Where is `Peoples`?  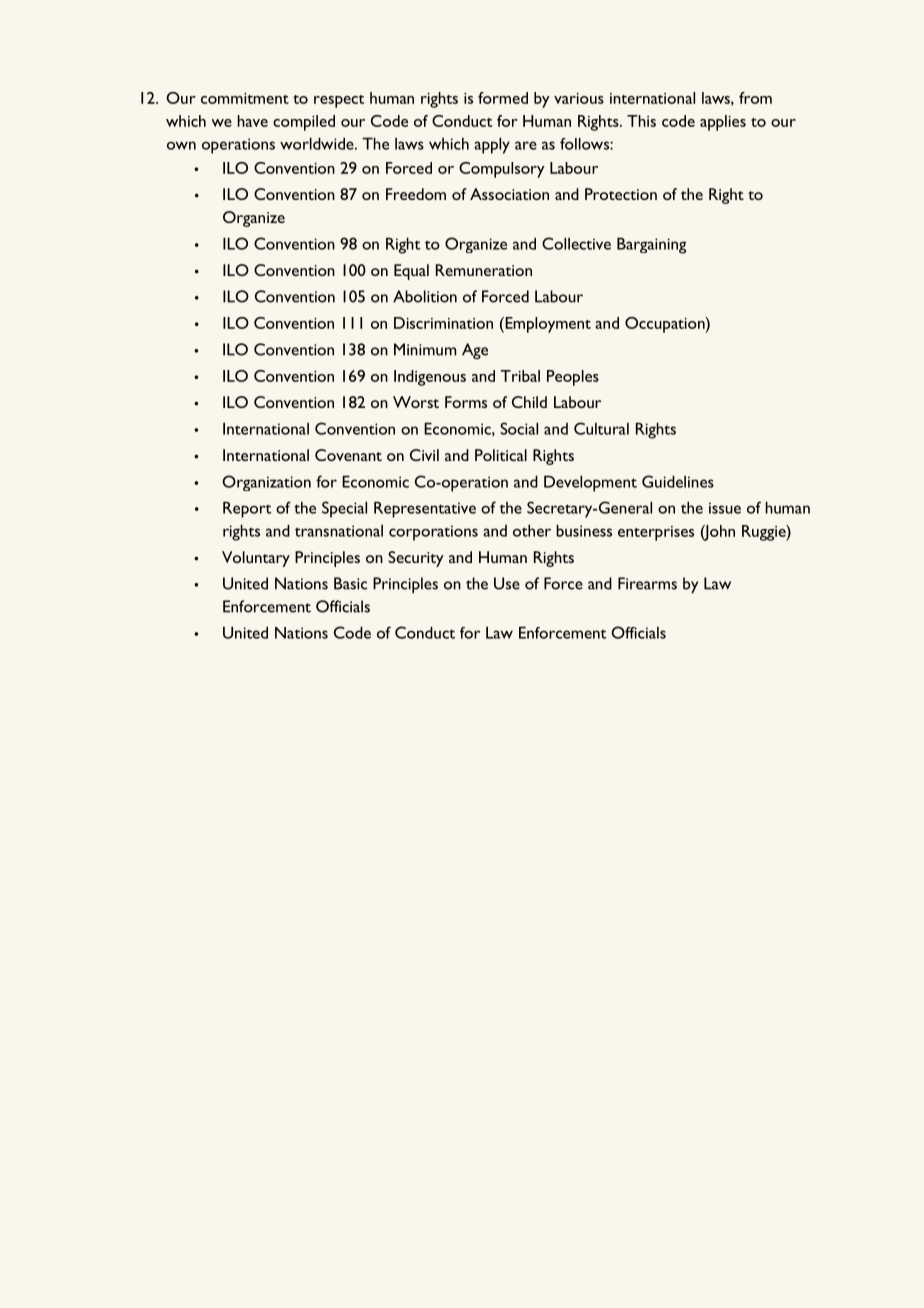 Peoples is located at coordinates (573, 378).
